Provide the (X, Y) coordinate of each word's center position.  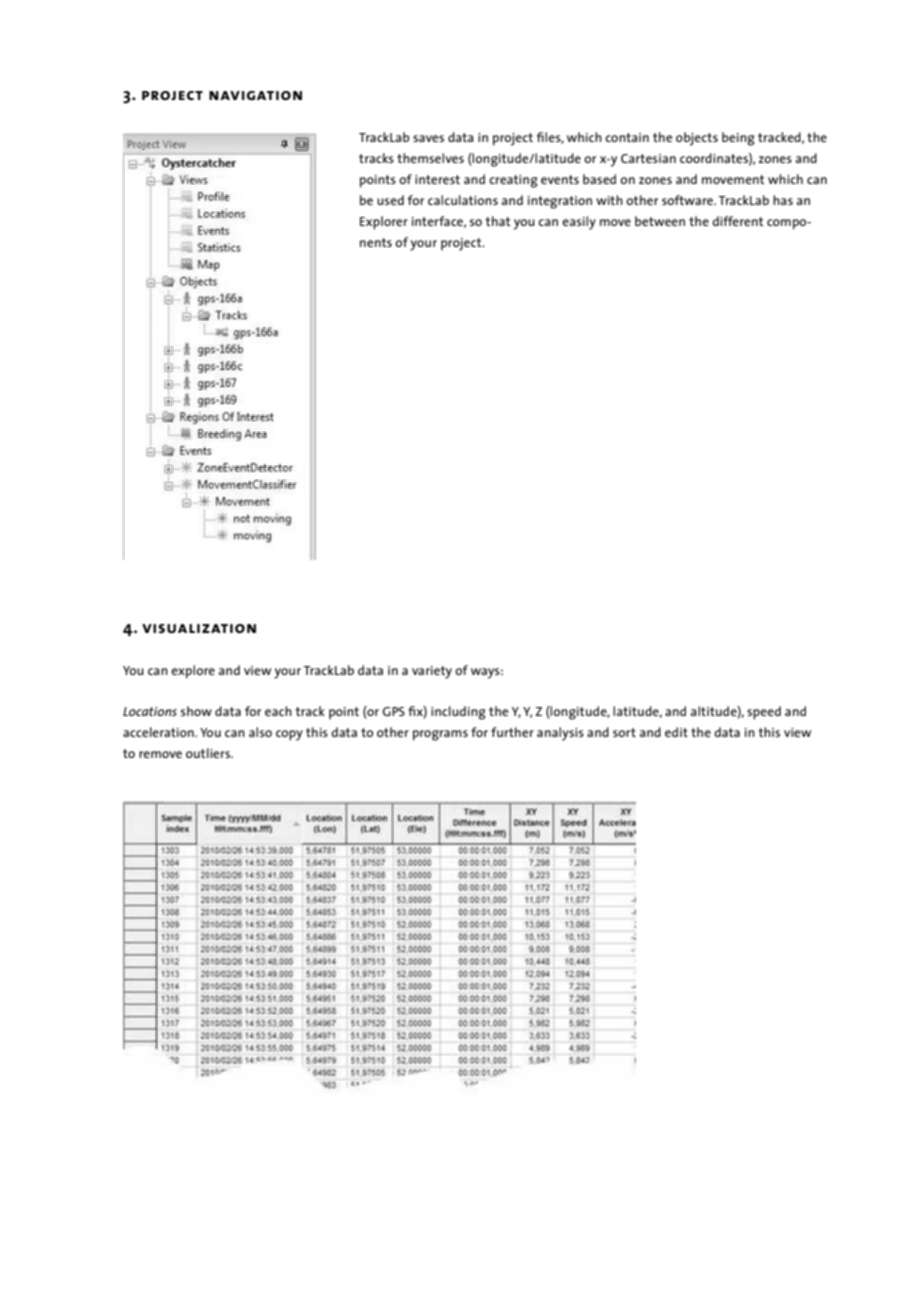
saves (428, 138)
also (260, 732)
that (497, 221)
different (737, 221)
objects (697, 139)
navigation (255, 95)
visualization (199, 628)
